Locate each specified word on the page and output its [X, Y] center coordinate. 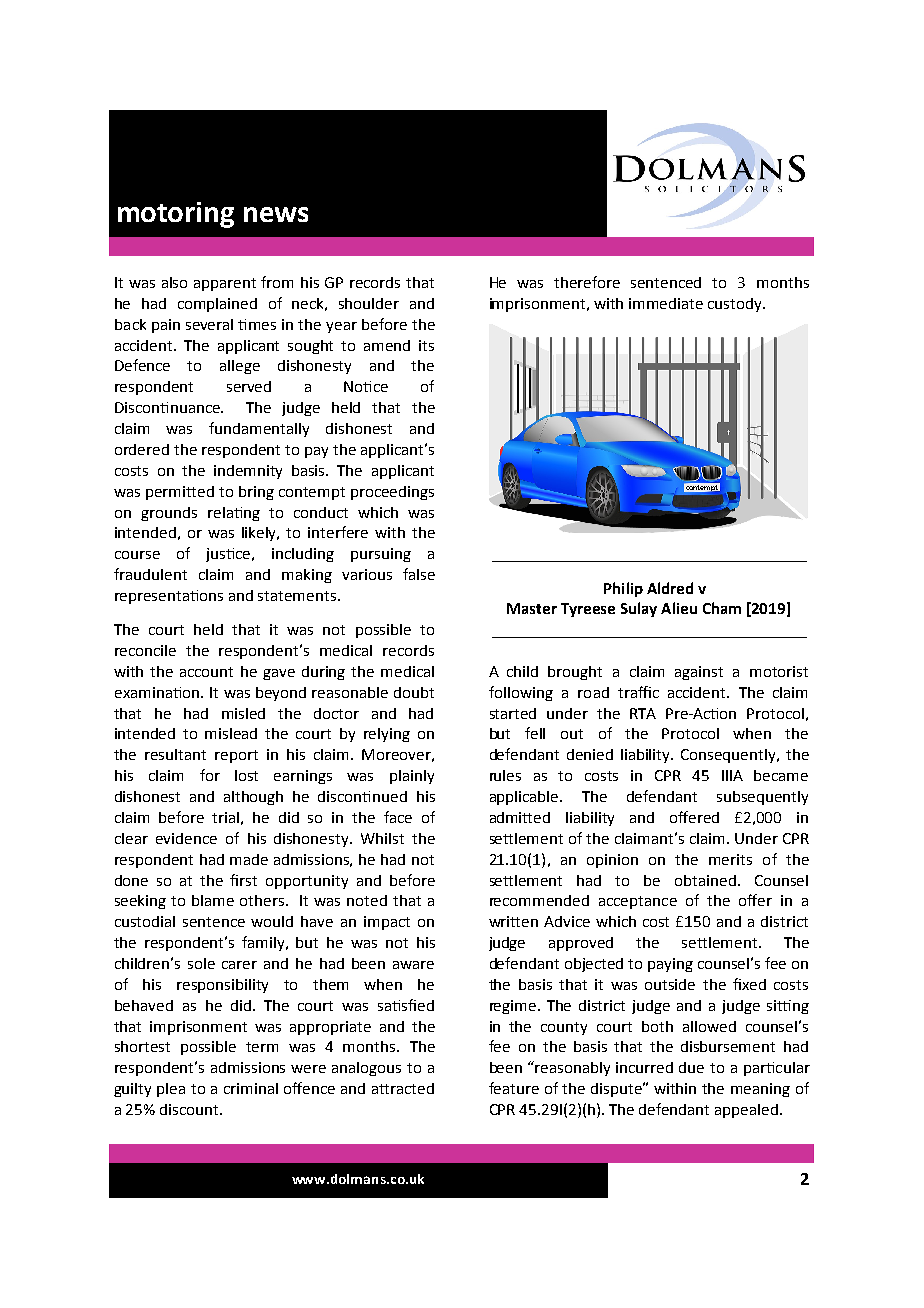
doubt [414, 692]
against [699, 673]
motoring [176, 215]
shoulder [369, 303]
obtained [705, 880]
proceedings [392, 493]
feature [514, 1088]
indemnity [248, 472]
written [513, 921]
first [243, 880]
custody [736, 305]
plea [171, 1090]
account [206, 672]
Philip [623, 589]
